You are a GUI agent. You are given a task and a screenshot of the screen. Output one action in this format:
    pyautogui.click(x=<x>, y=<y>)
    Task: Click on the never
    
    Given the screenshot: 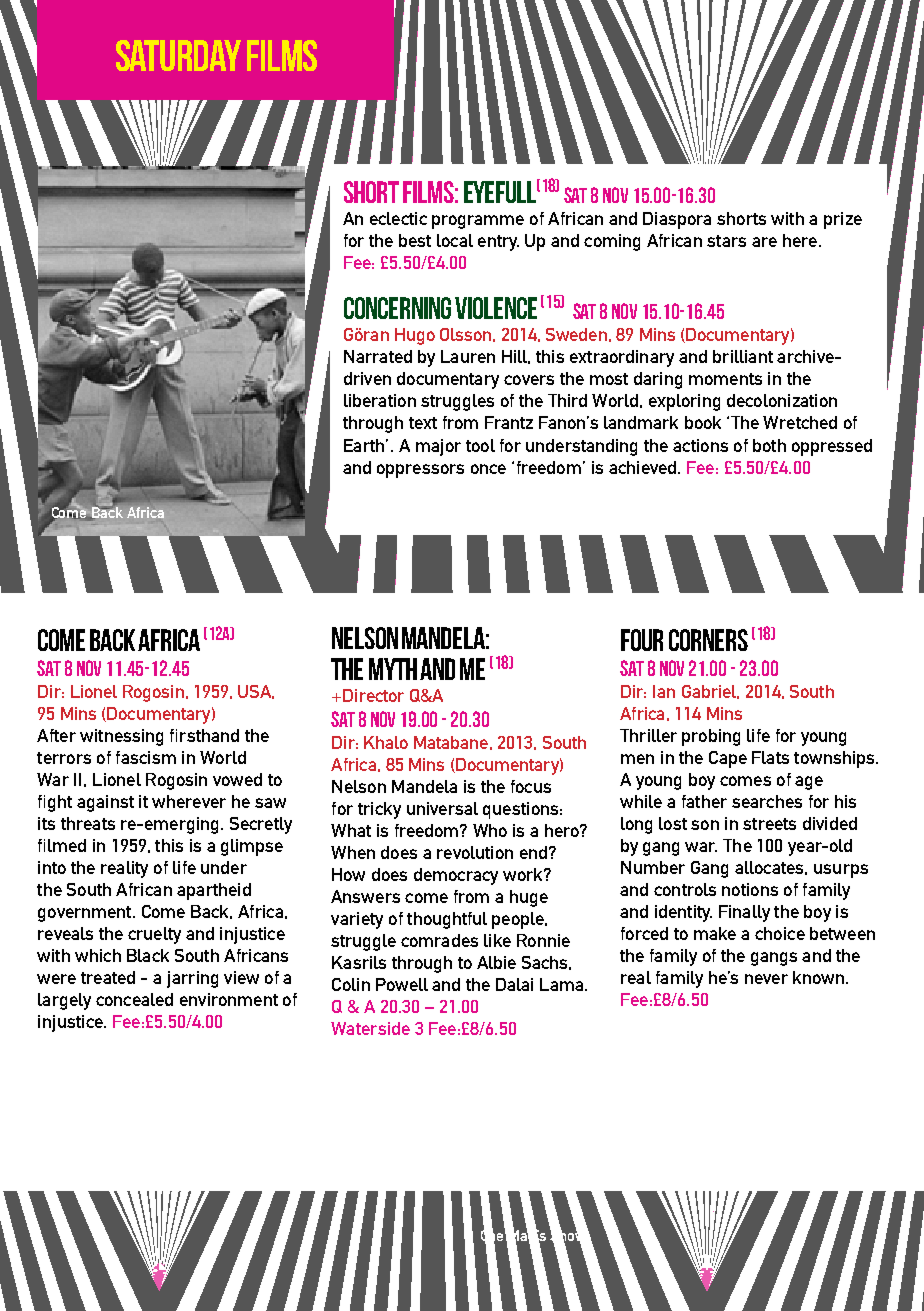 What is the action you would take?
    pyautogui.click(x=766, y=979)
